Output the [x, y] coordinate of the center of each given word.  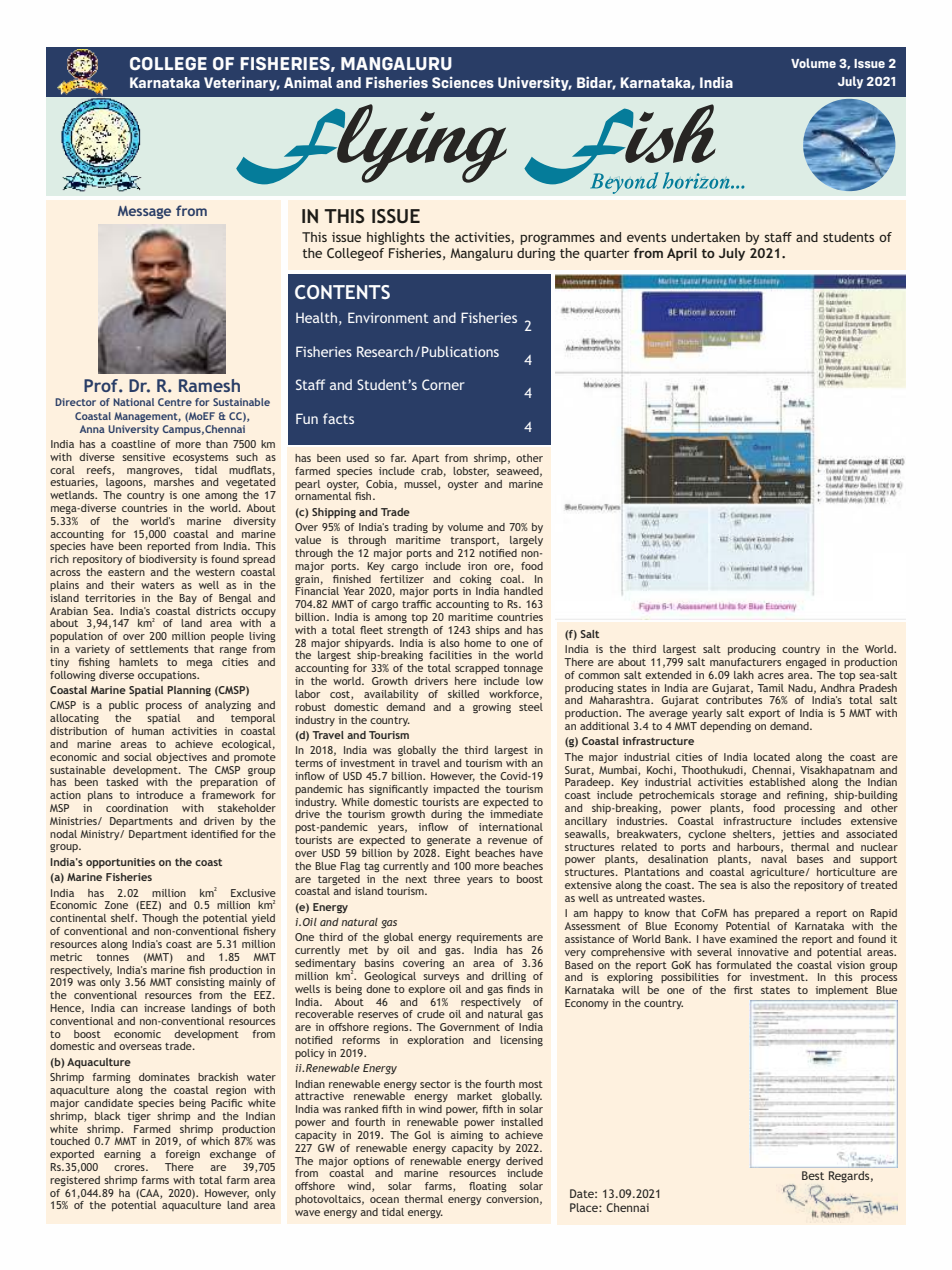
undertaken [705, 237]
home [477, 643]
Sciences [463, 82]
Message [144, 212]
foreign [182, 1155]
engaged [806, 663]
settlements [159, 649]
